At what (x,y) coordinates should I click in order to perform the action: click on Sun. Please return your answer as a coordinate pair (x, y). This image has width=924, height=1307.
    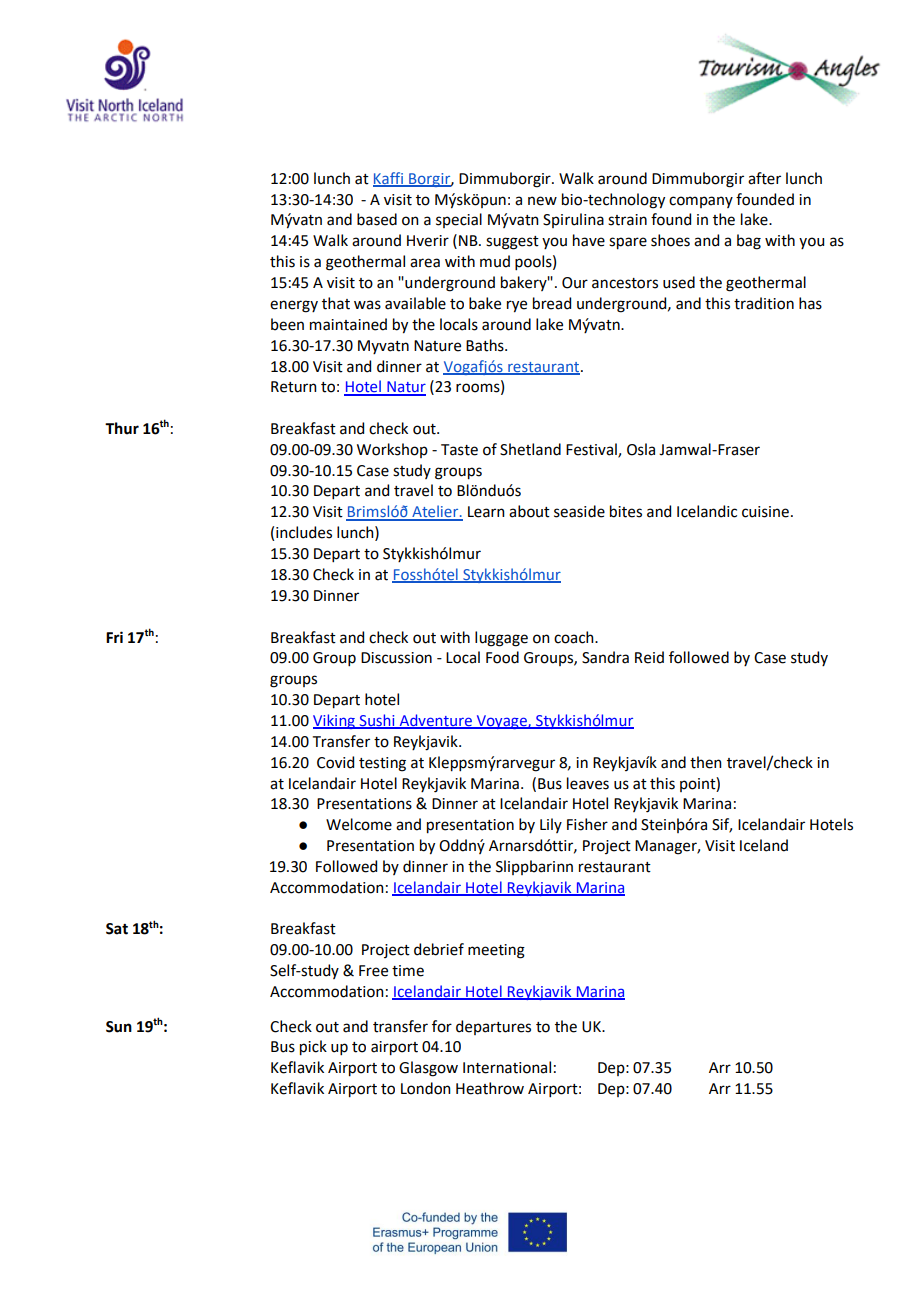
    Looking at the image, I should click on (119, 1027).
